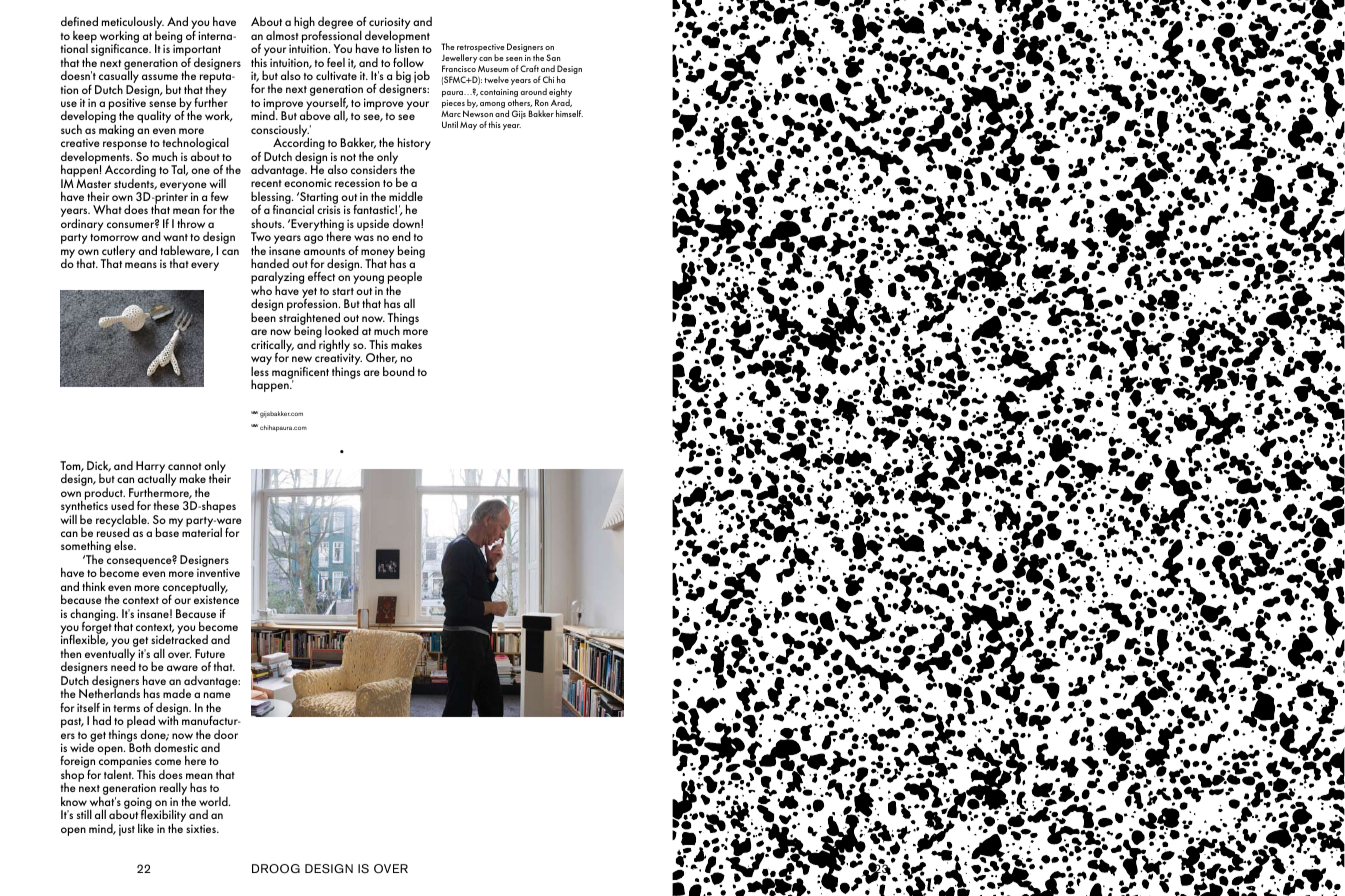 This image has height=896, width=1345. Describe the element at coordinates (218, 572) in the image. I see `inventive` at that location.
